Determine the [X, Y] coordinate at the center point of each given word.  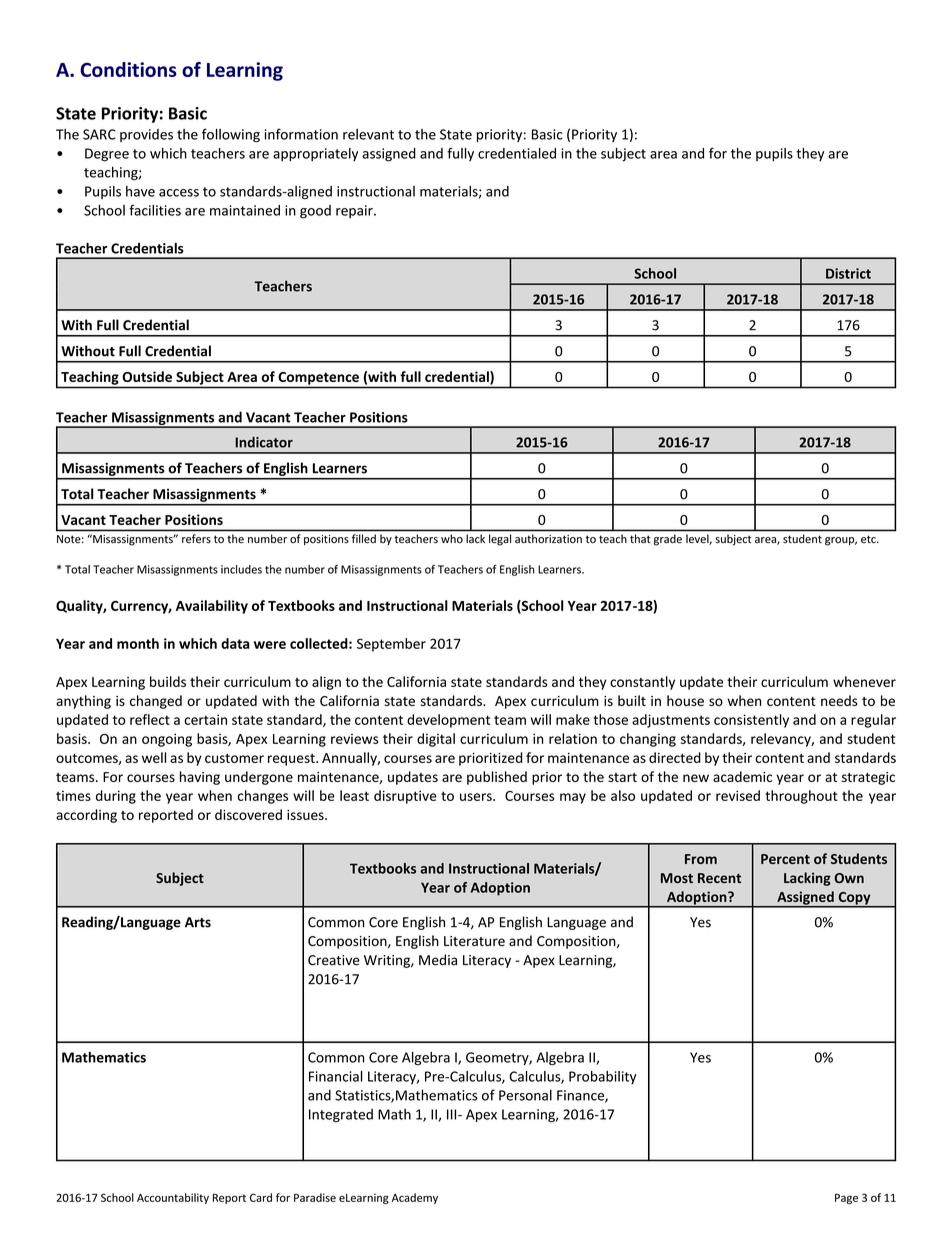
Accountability [173, 1198]
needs [839, 700]
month [138, 643]
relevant [368, 134]
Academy [415, 1198]
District [848, 273]
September [391, 645]
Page [846, 1199]
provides [146, 135]
